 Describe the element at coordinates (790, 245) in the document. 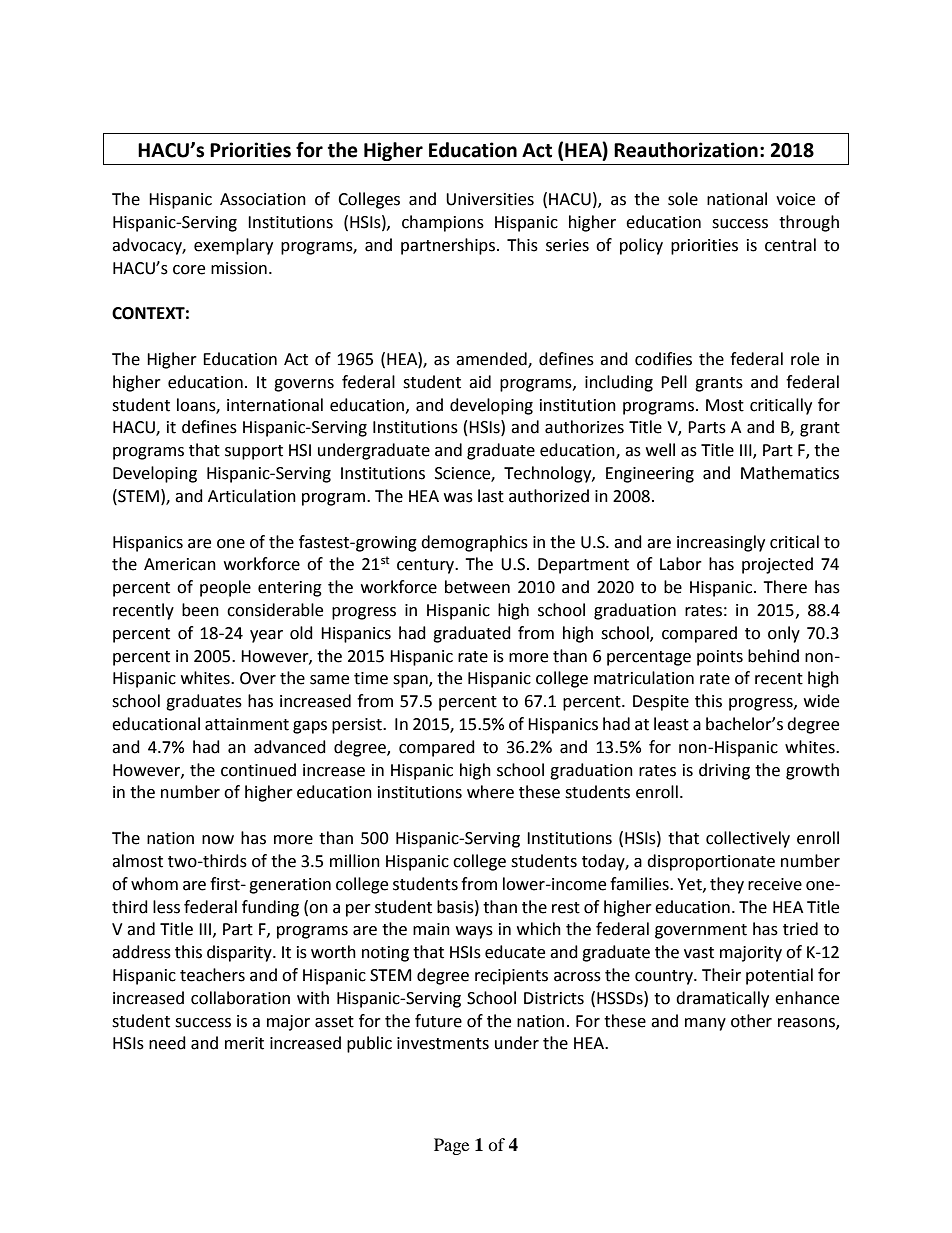

I see `central` at that location.
